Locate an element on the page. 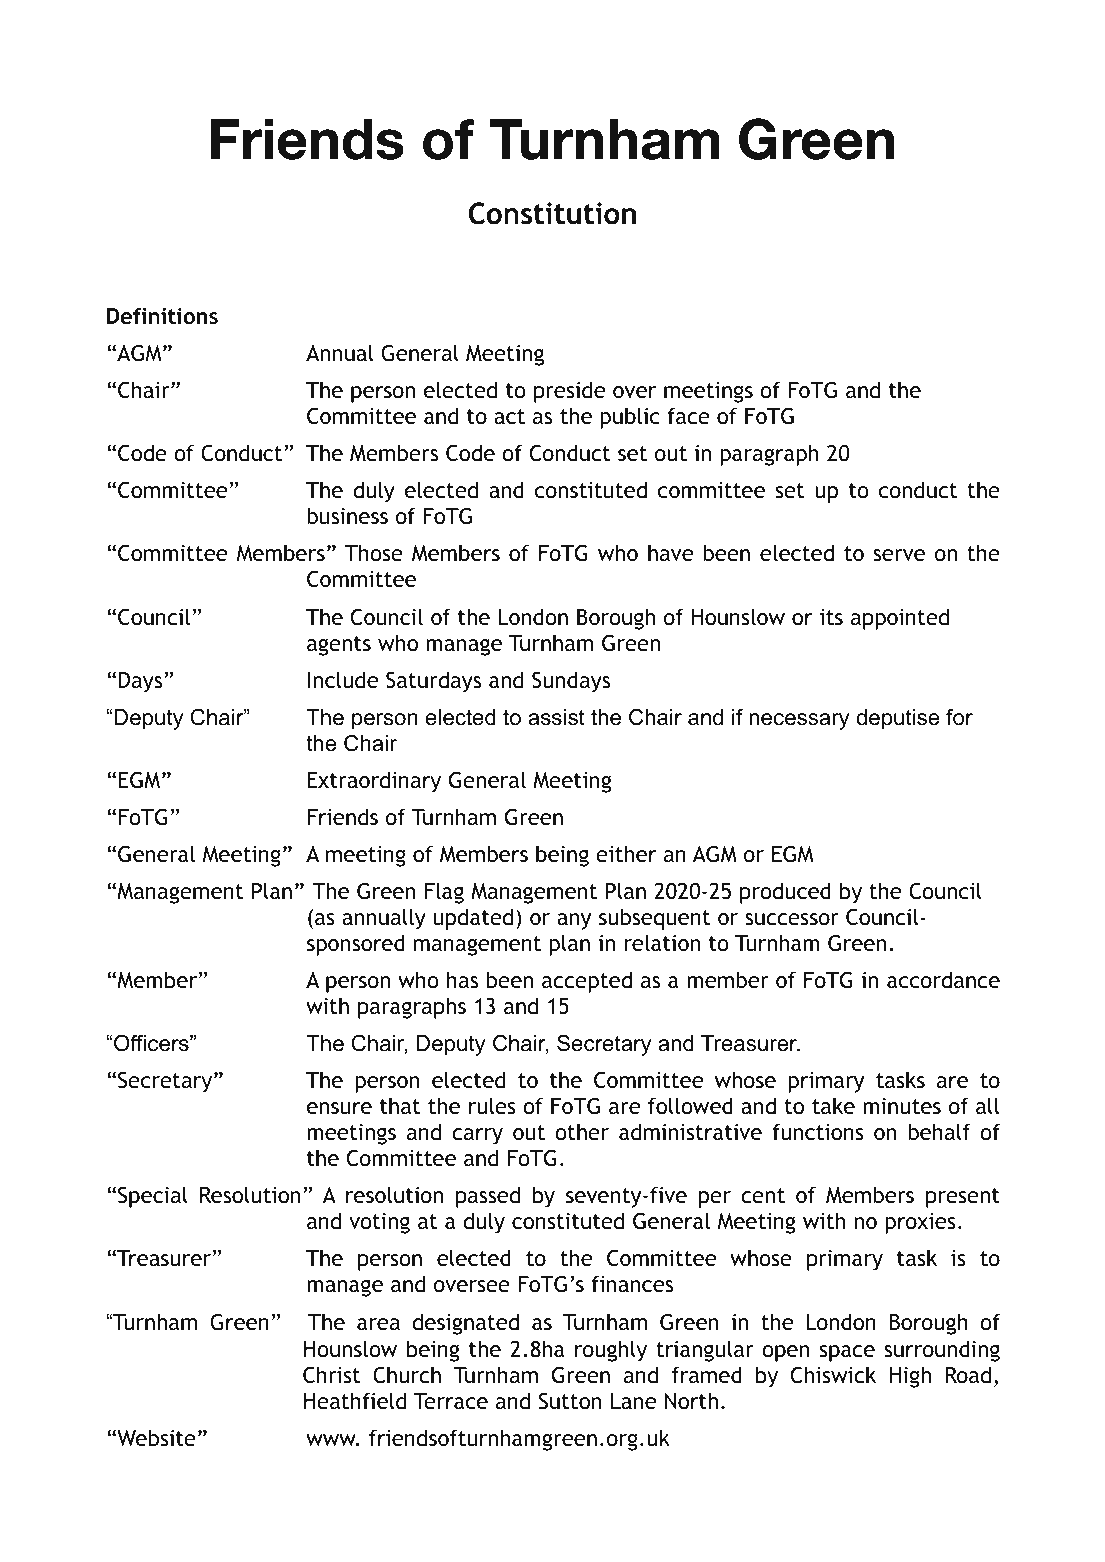 The width and height of the document is (1105, 1562). agents is located at coordinates (339, 646).
